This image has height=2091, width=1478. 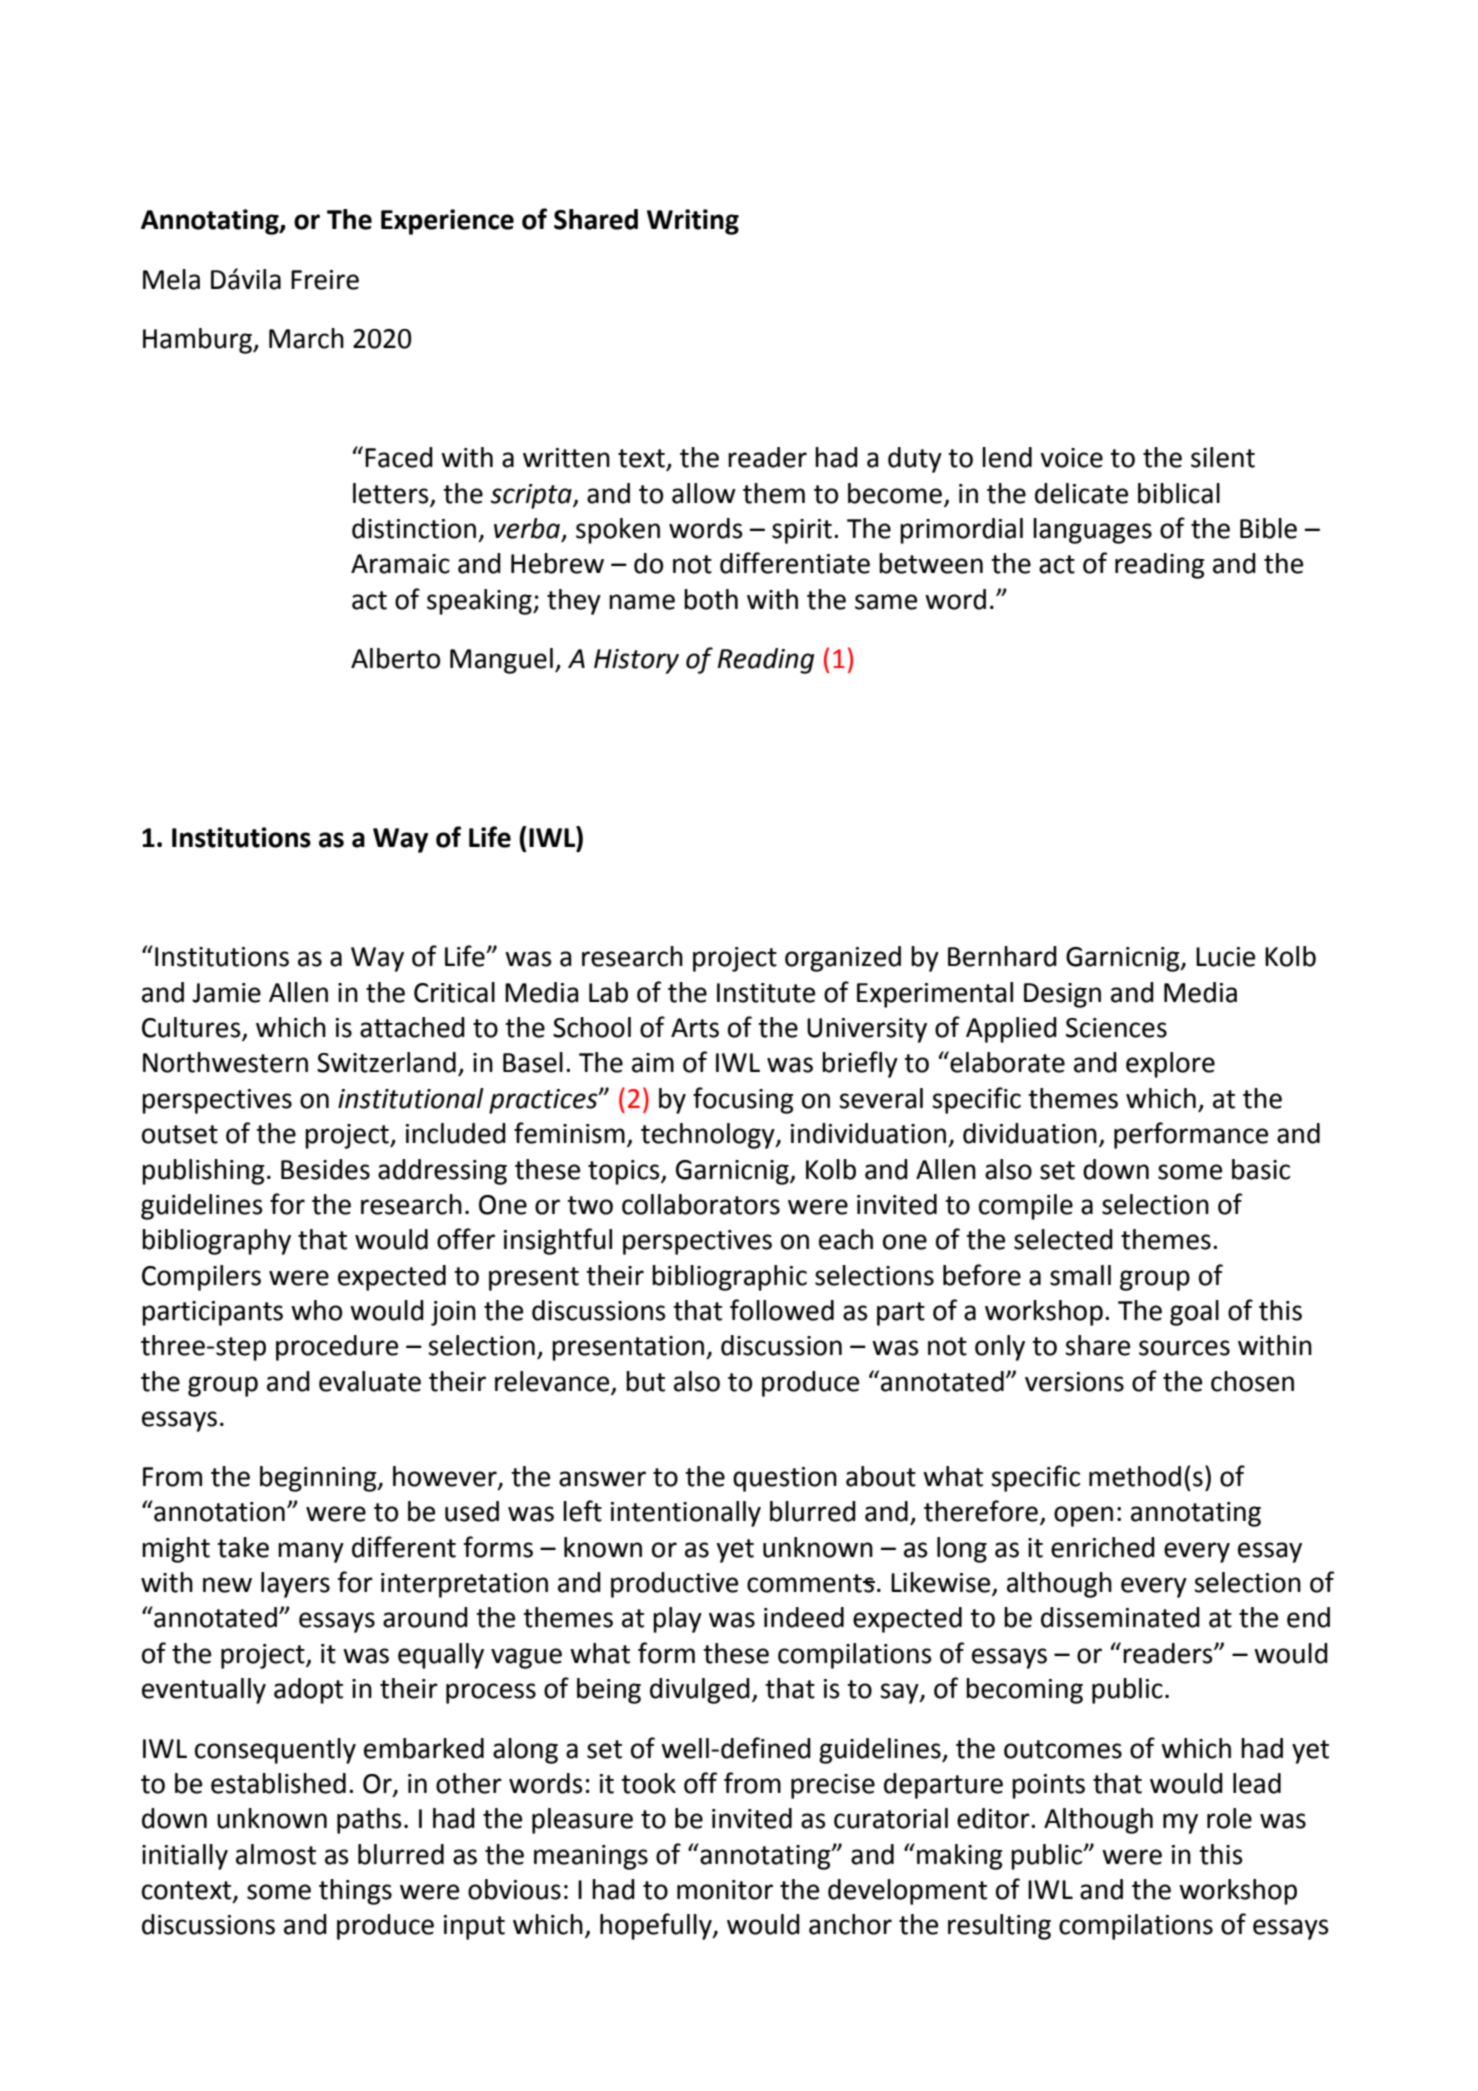 I want to click on explore, so click(x=1170, y=1065).
